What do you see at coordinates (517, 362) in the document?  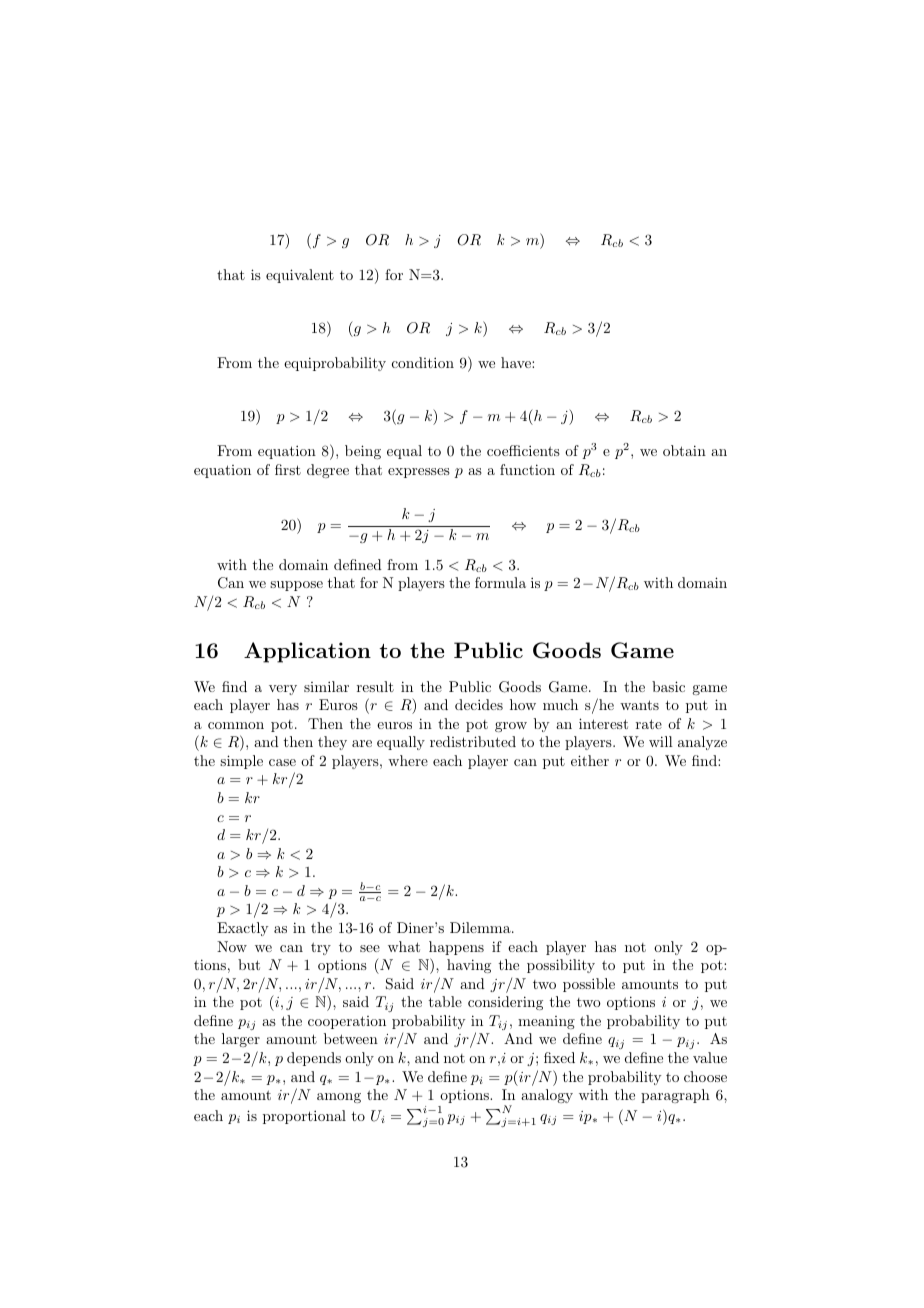 I see `have` at bounding box center [517, 362].
